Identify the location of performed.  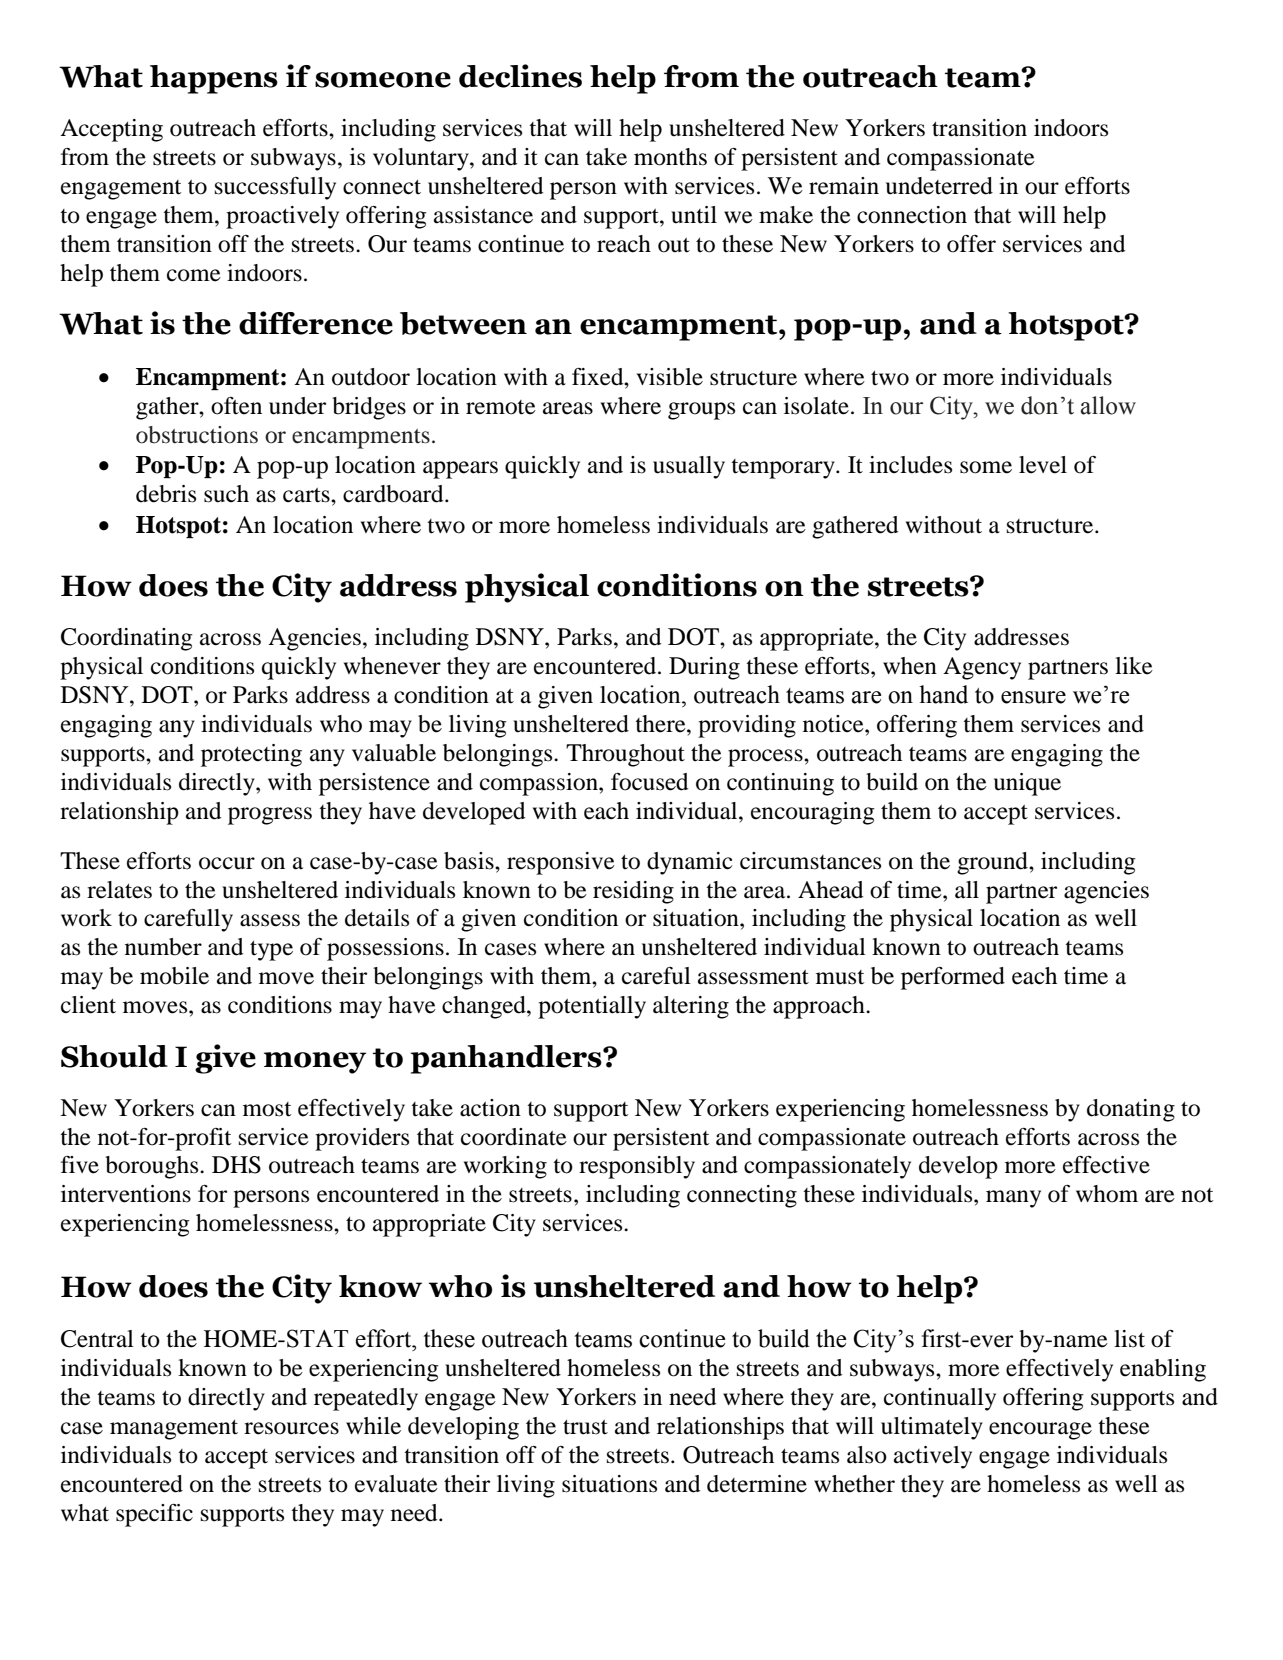
(953, 978).
